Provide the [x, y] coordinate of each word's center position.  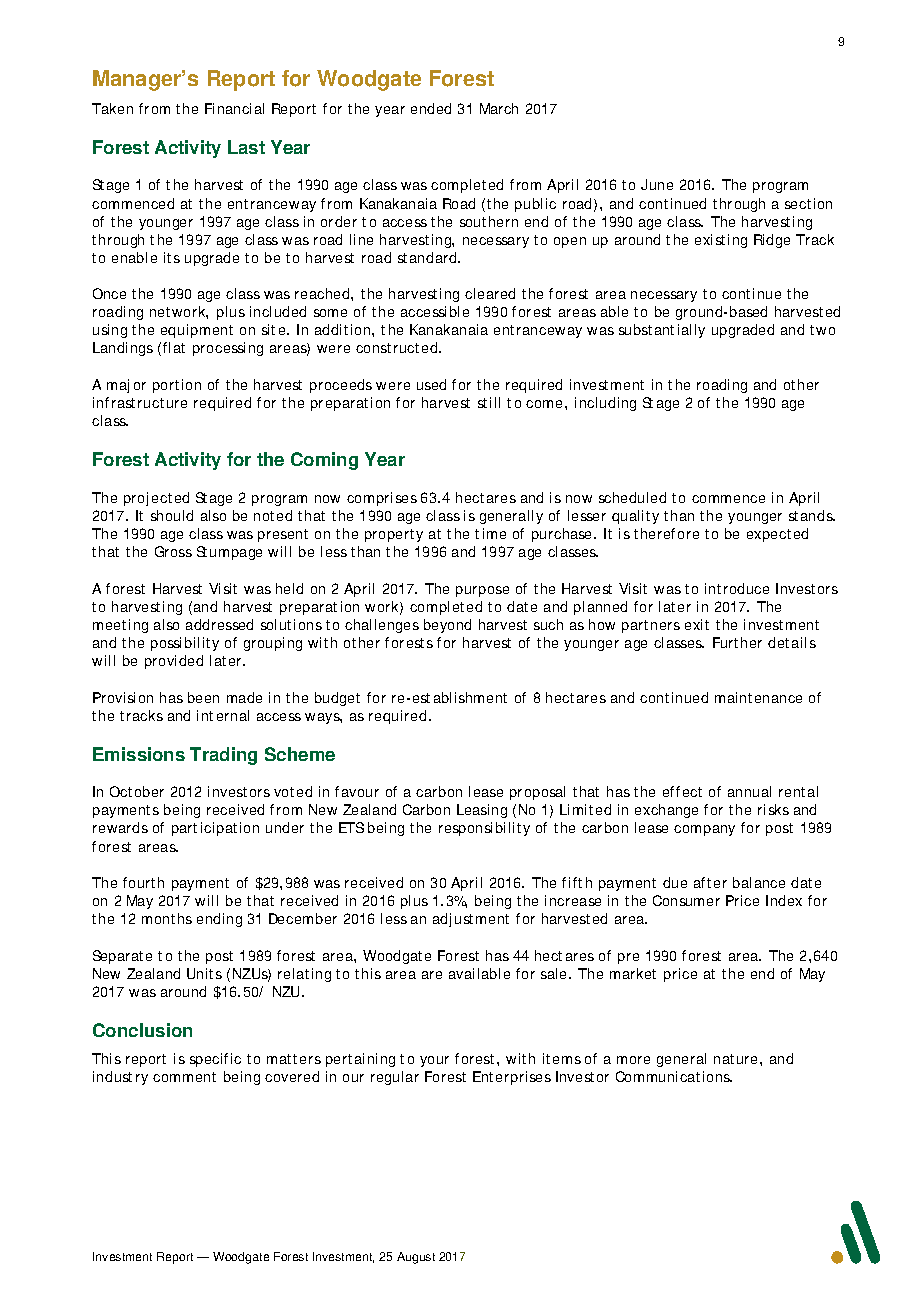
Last [246, 147]
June [657, 184]
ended [431, 108]
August [416, 1258]
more [633, 1060]
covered [292, 1076]
